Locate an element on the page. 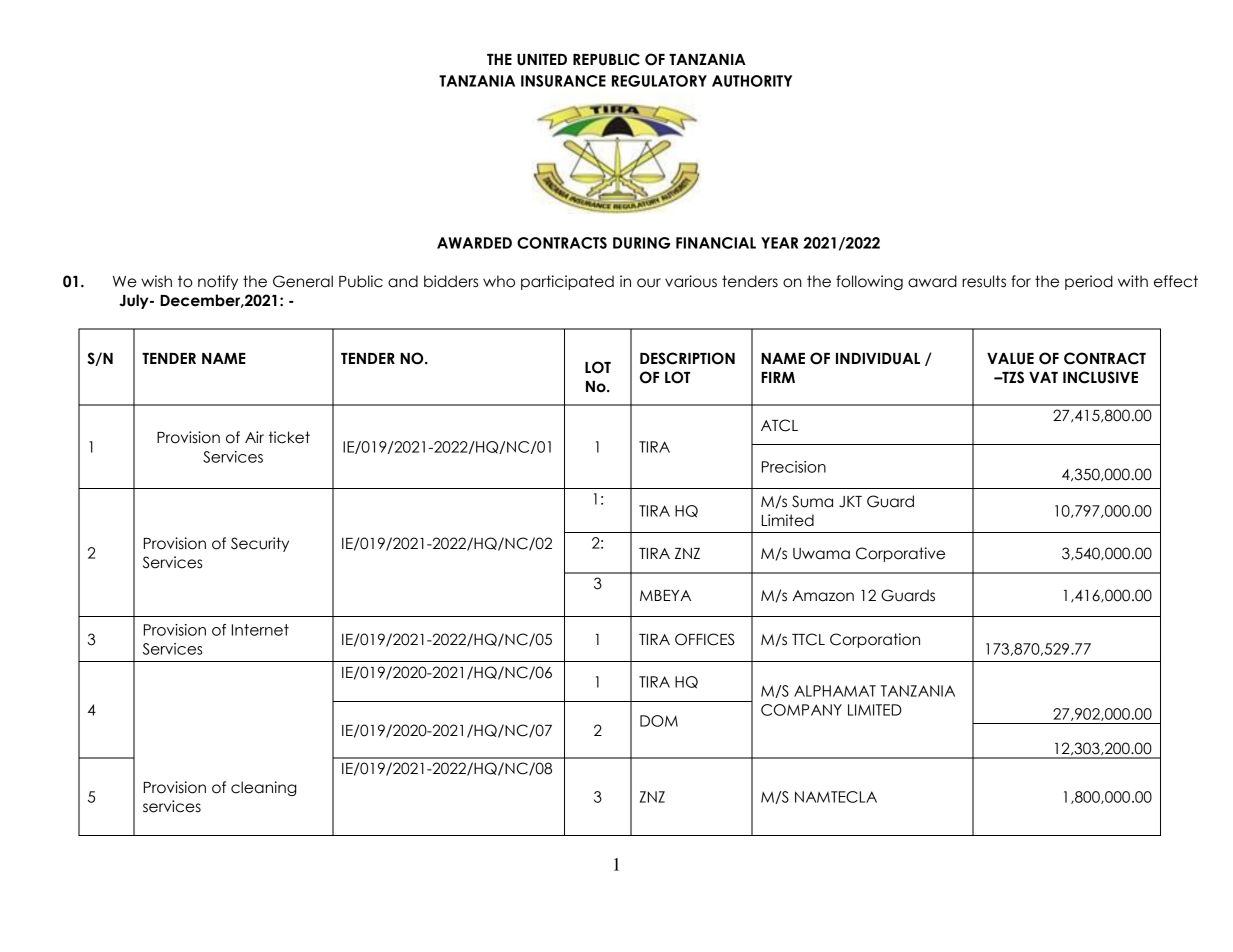  DOM is located at coordinates (659, 721).
